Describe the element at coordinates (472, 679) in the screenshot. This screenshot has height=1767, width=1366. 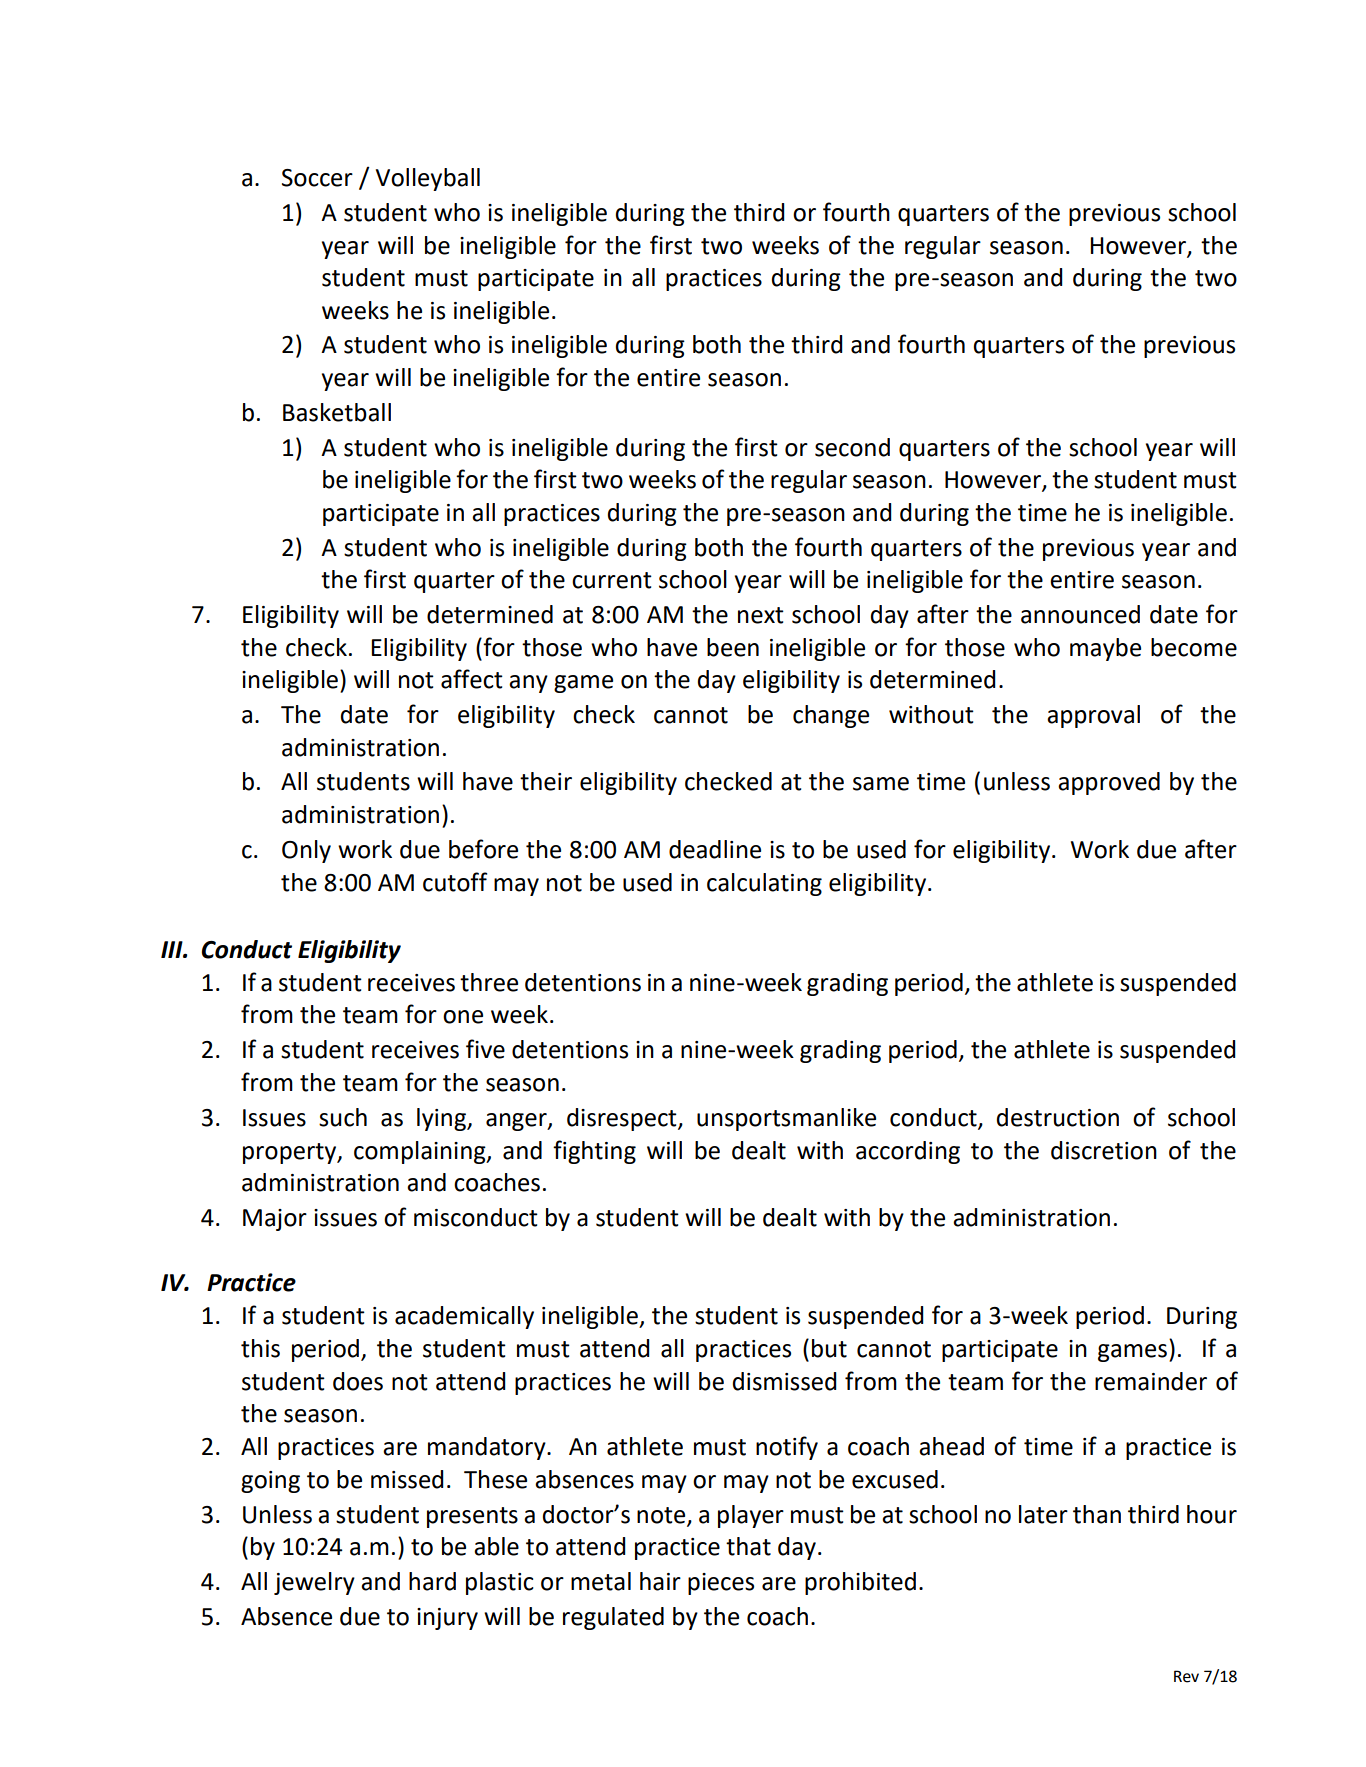
I see `affect` at that location.
